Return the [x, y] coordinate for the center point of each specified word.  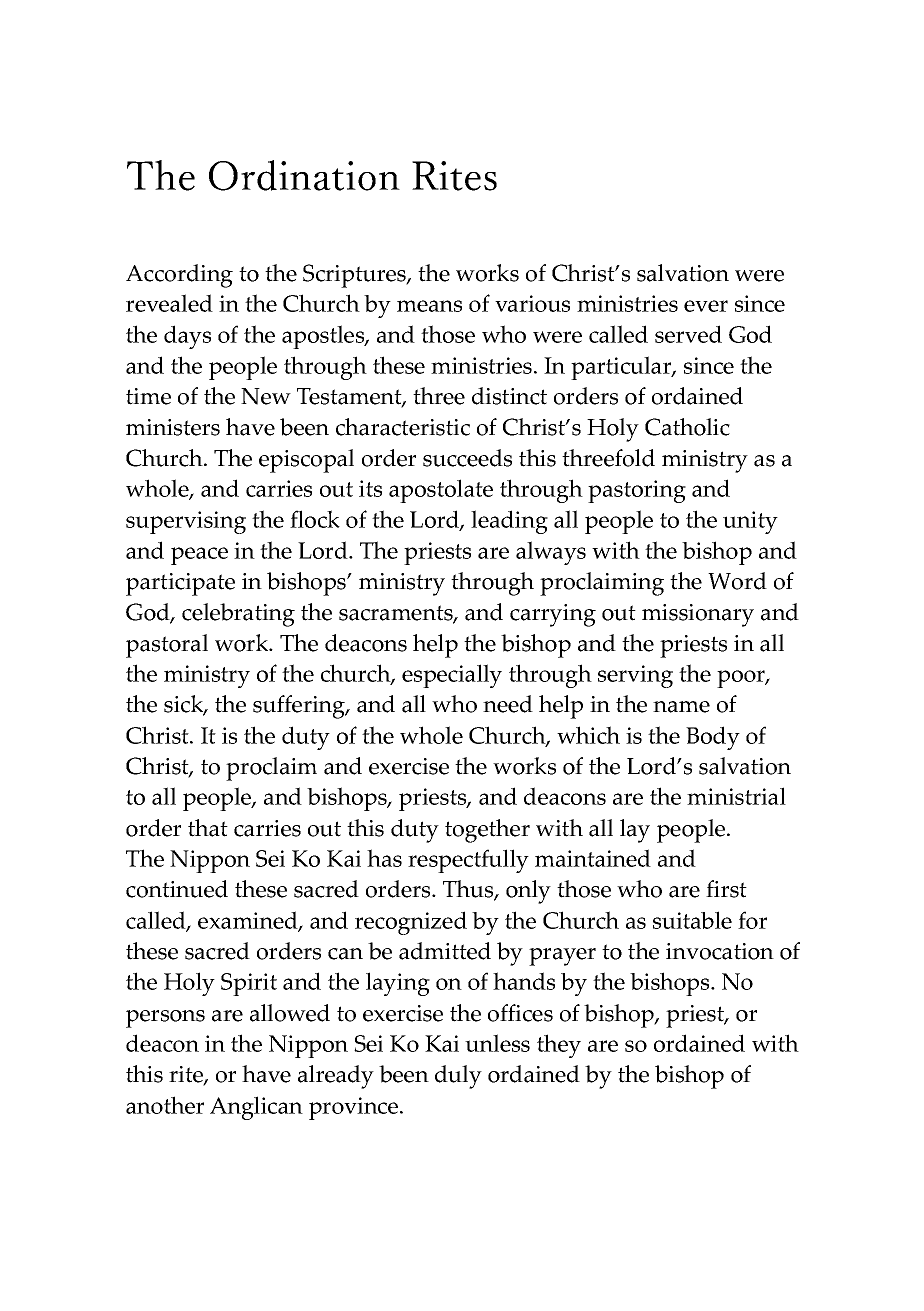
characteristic [403, 427]
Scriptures [355, 276]
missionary [698, 615]
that [208, 828]
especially [452, 676]
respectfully [468, 861]
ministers [173, 427]
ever [706, 306]
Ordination [304, 175]
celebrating [238, 615]
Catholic [687, 427]
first [726, 889]
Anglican [256, 1108]
